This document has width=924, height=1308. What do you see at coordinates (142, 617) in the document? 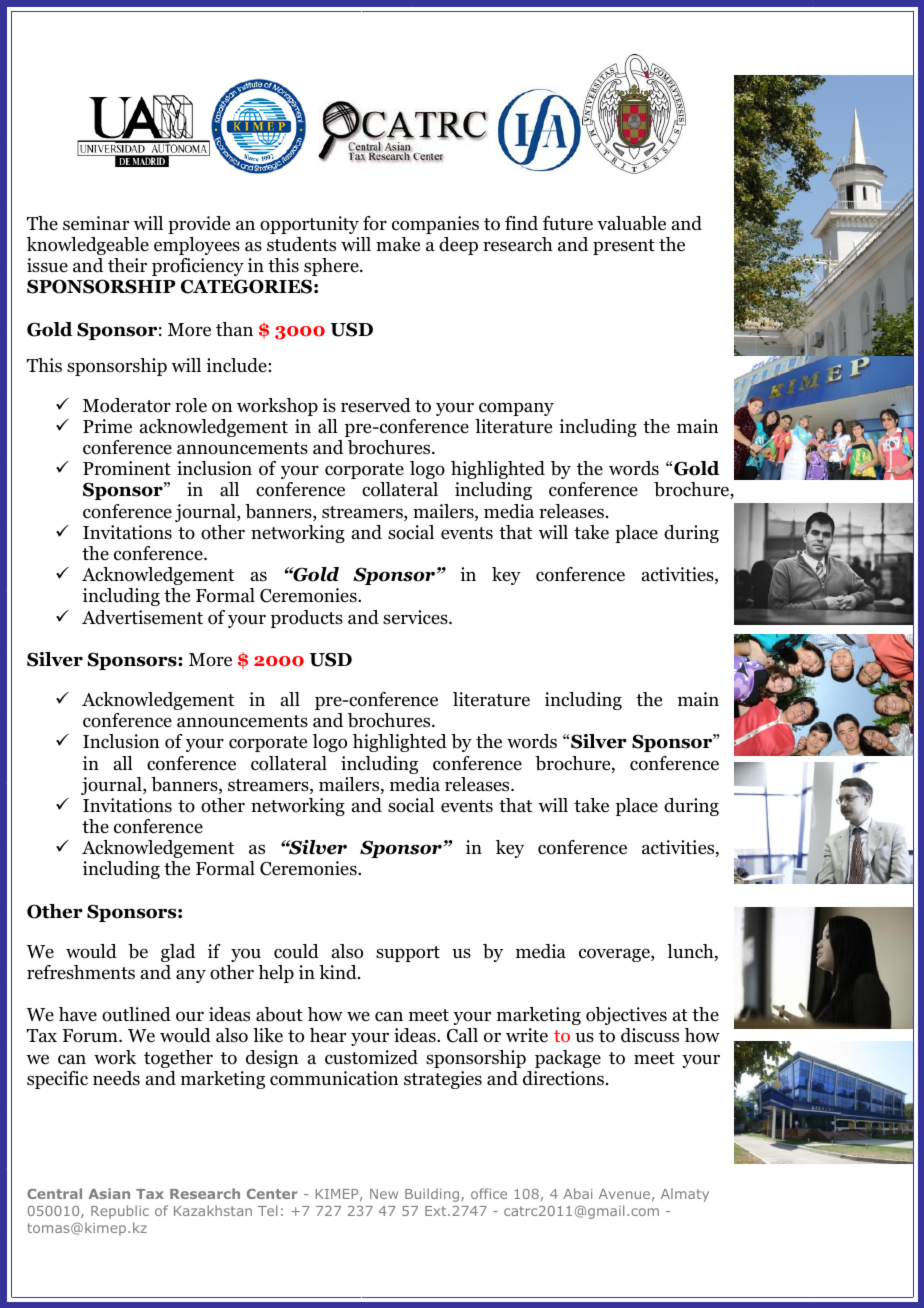
I see `Advertisement` at bounding box center [142, 617].
